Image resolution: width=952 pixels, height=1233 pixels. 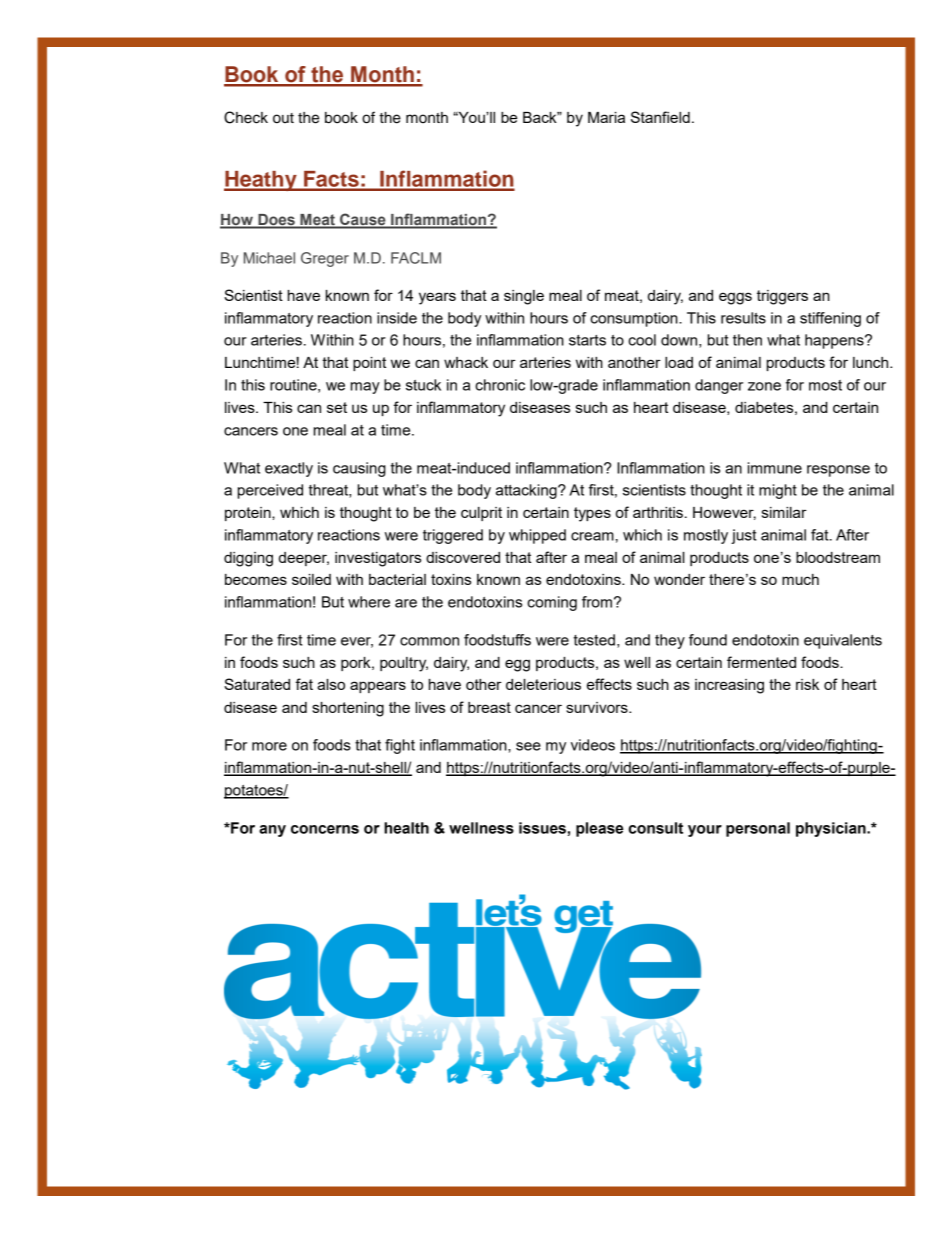 What do you see at coordinates (660, 117) in the page?
I see `Stanfield` at bounding box center [660, 117].
